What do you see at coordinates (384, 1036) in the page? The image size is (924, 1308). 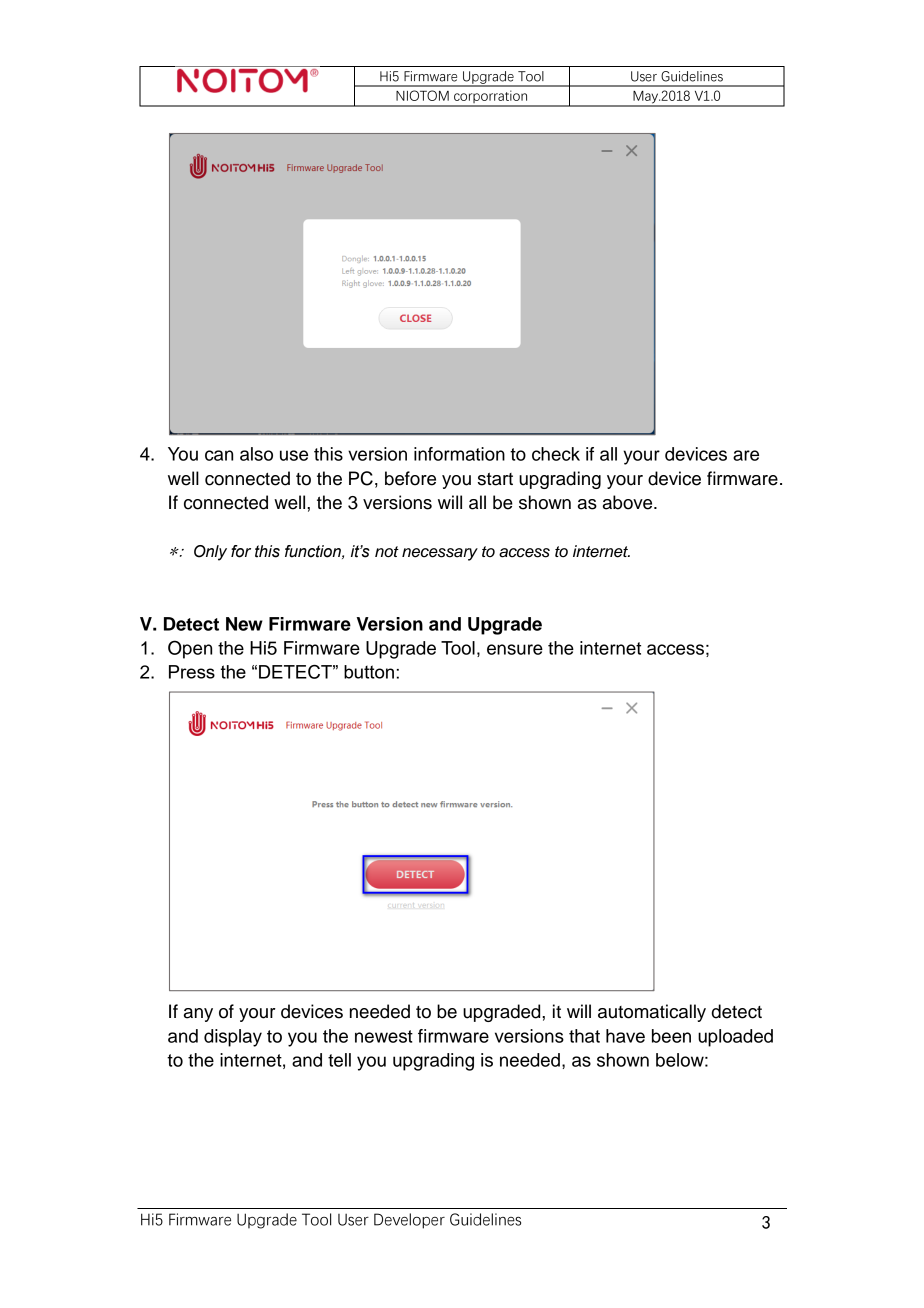 I see `newest` at bounding box center [384, 1036].
